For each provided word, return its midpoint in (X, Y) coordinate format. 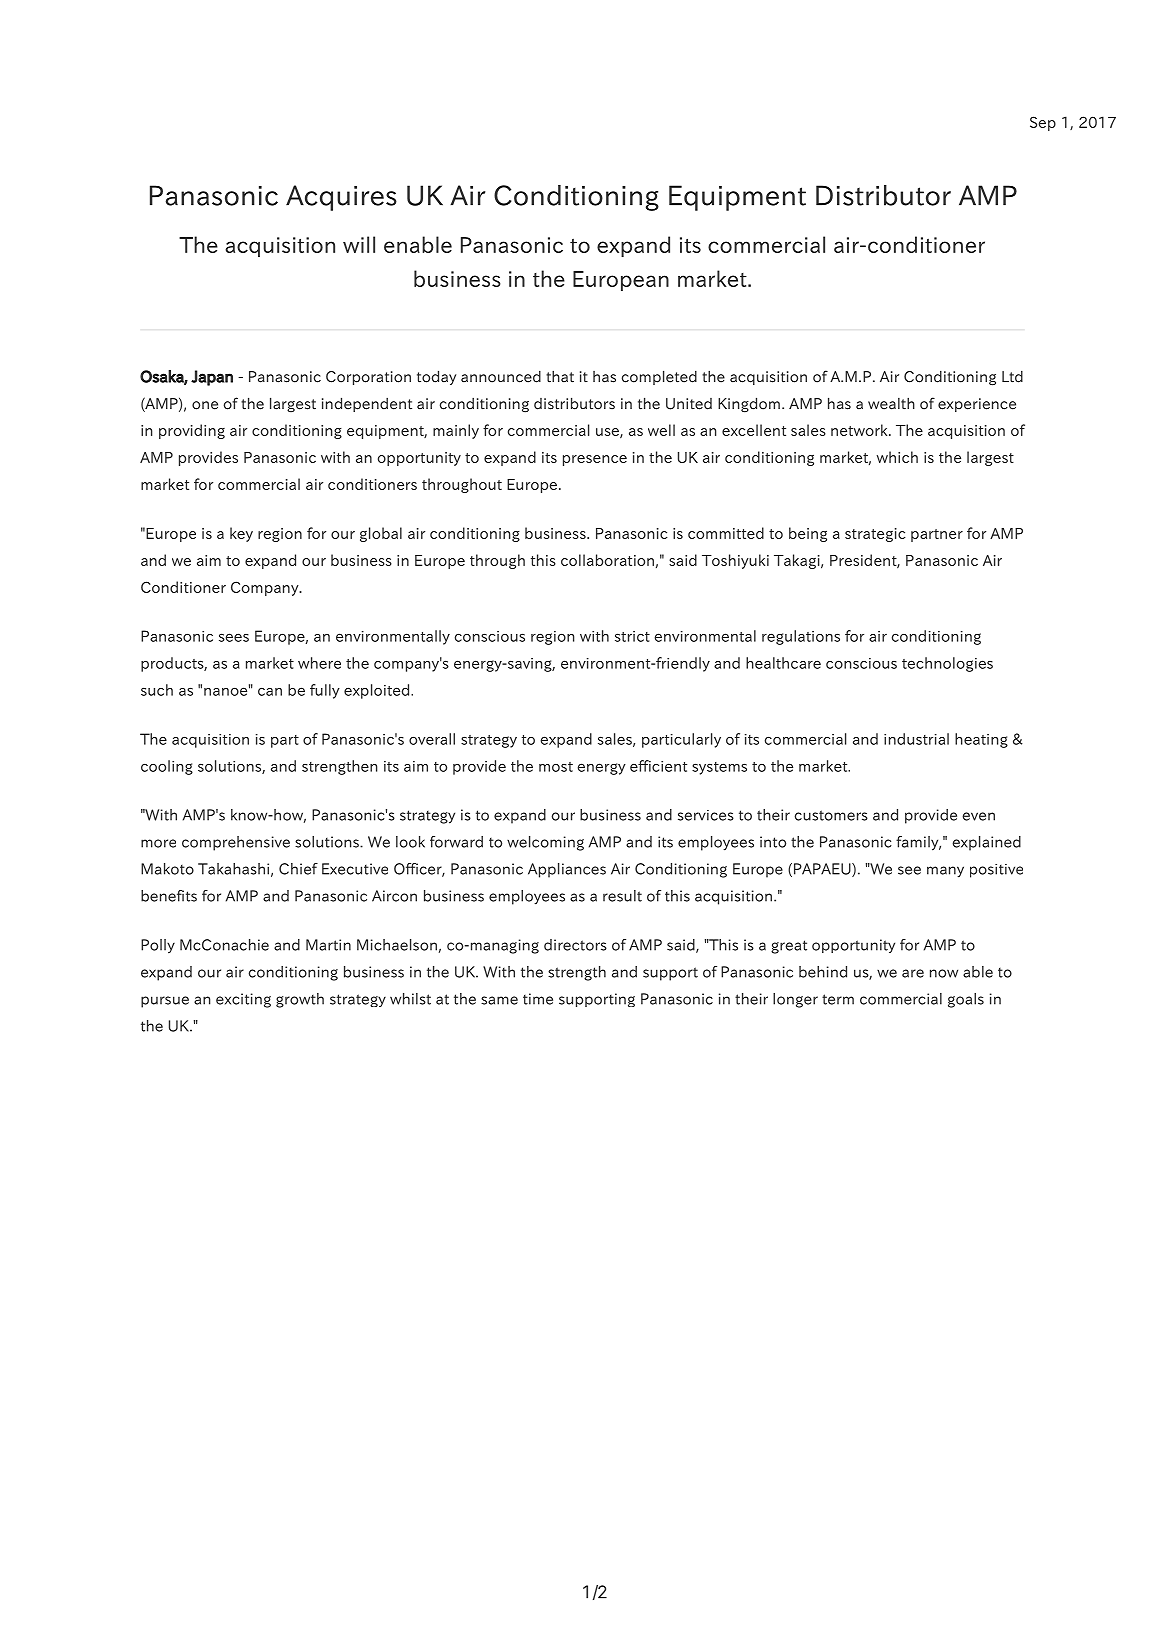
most (556, 767)
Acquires (341, 198)
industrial (916, 739)
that (560, 376)
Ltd (1012, 377)
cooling (167, 767)
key (241, 534)
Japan (212, 378)
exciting (243, 1000)
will (359, 244)
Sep (1043, 123)
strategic (875, 535)
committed (726, 533)
